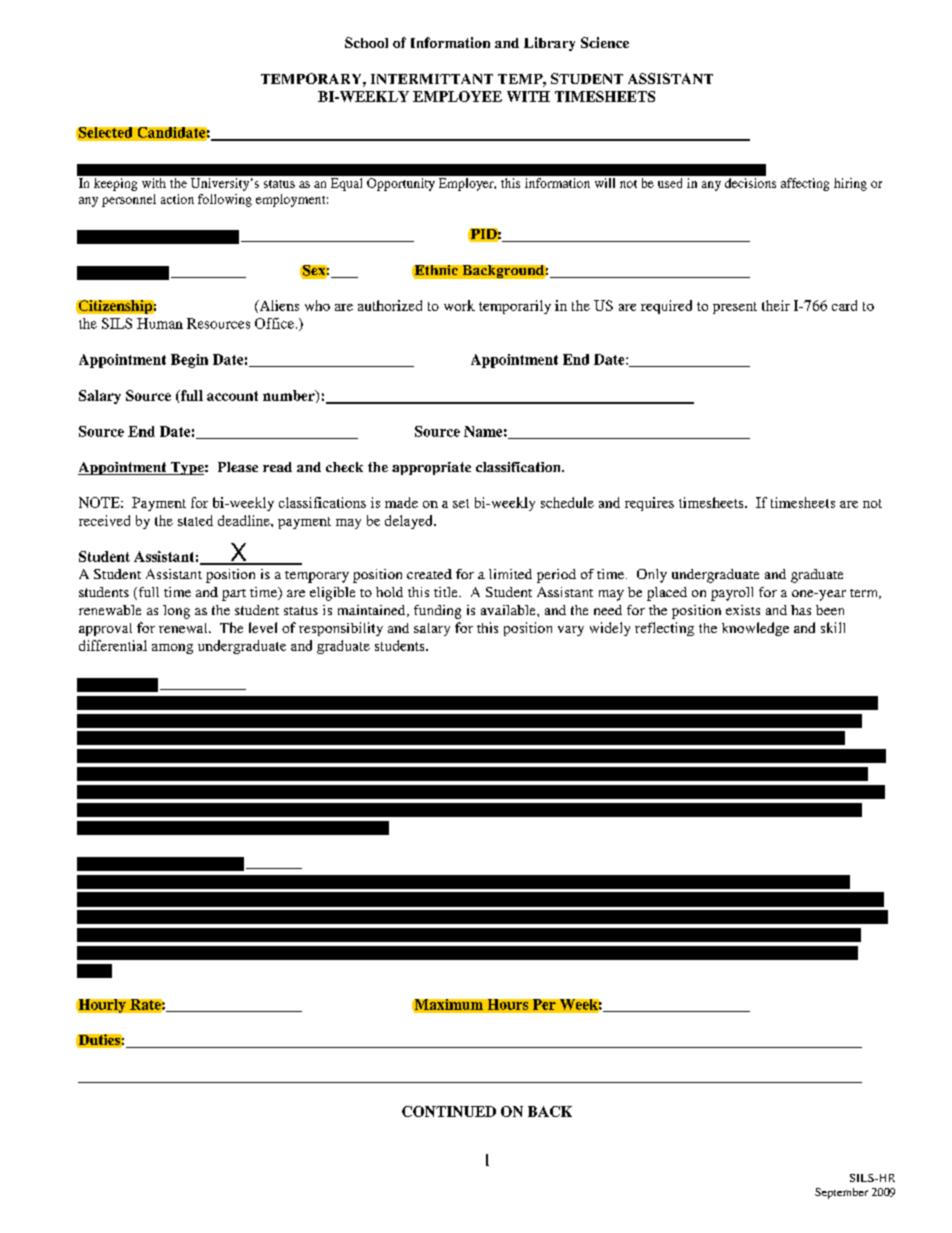  Describe the element at coordinates (755, 629) in the document. I see `knowledge` at that location.
